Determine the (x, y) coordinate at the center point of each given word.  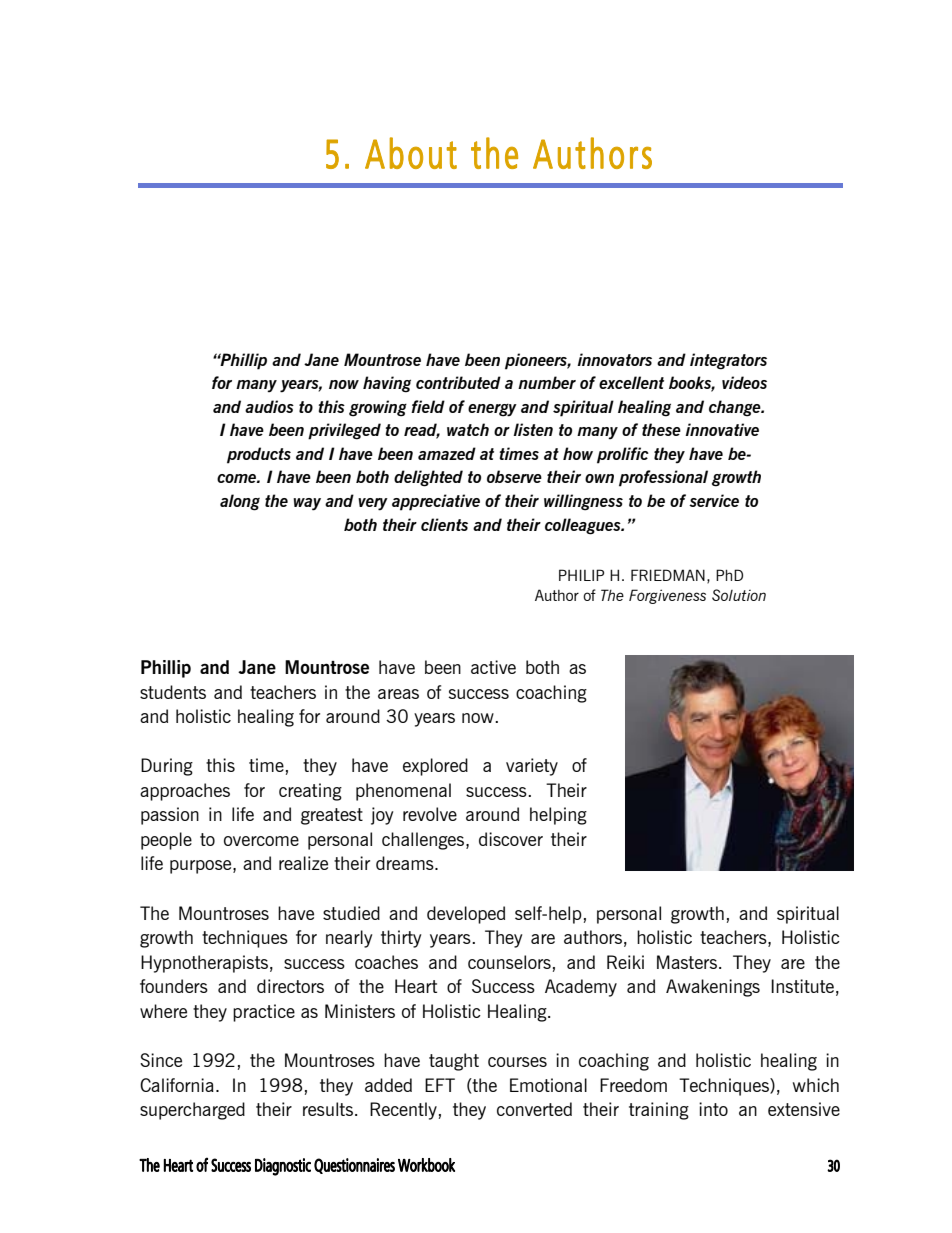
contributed (458, 382)
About (411, 153)
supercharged (192, 1111)
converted (534, 1109)
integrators (728, 361)
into (713, 1109)
